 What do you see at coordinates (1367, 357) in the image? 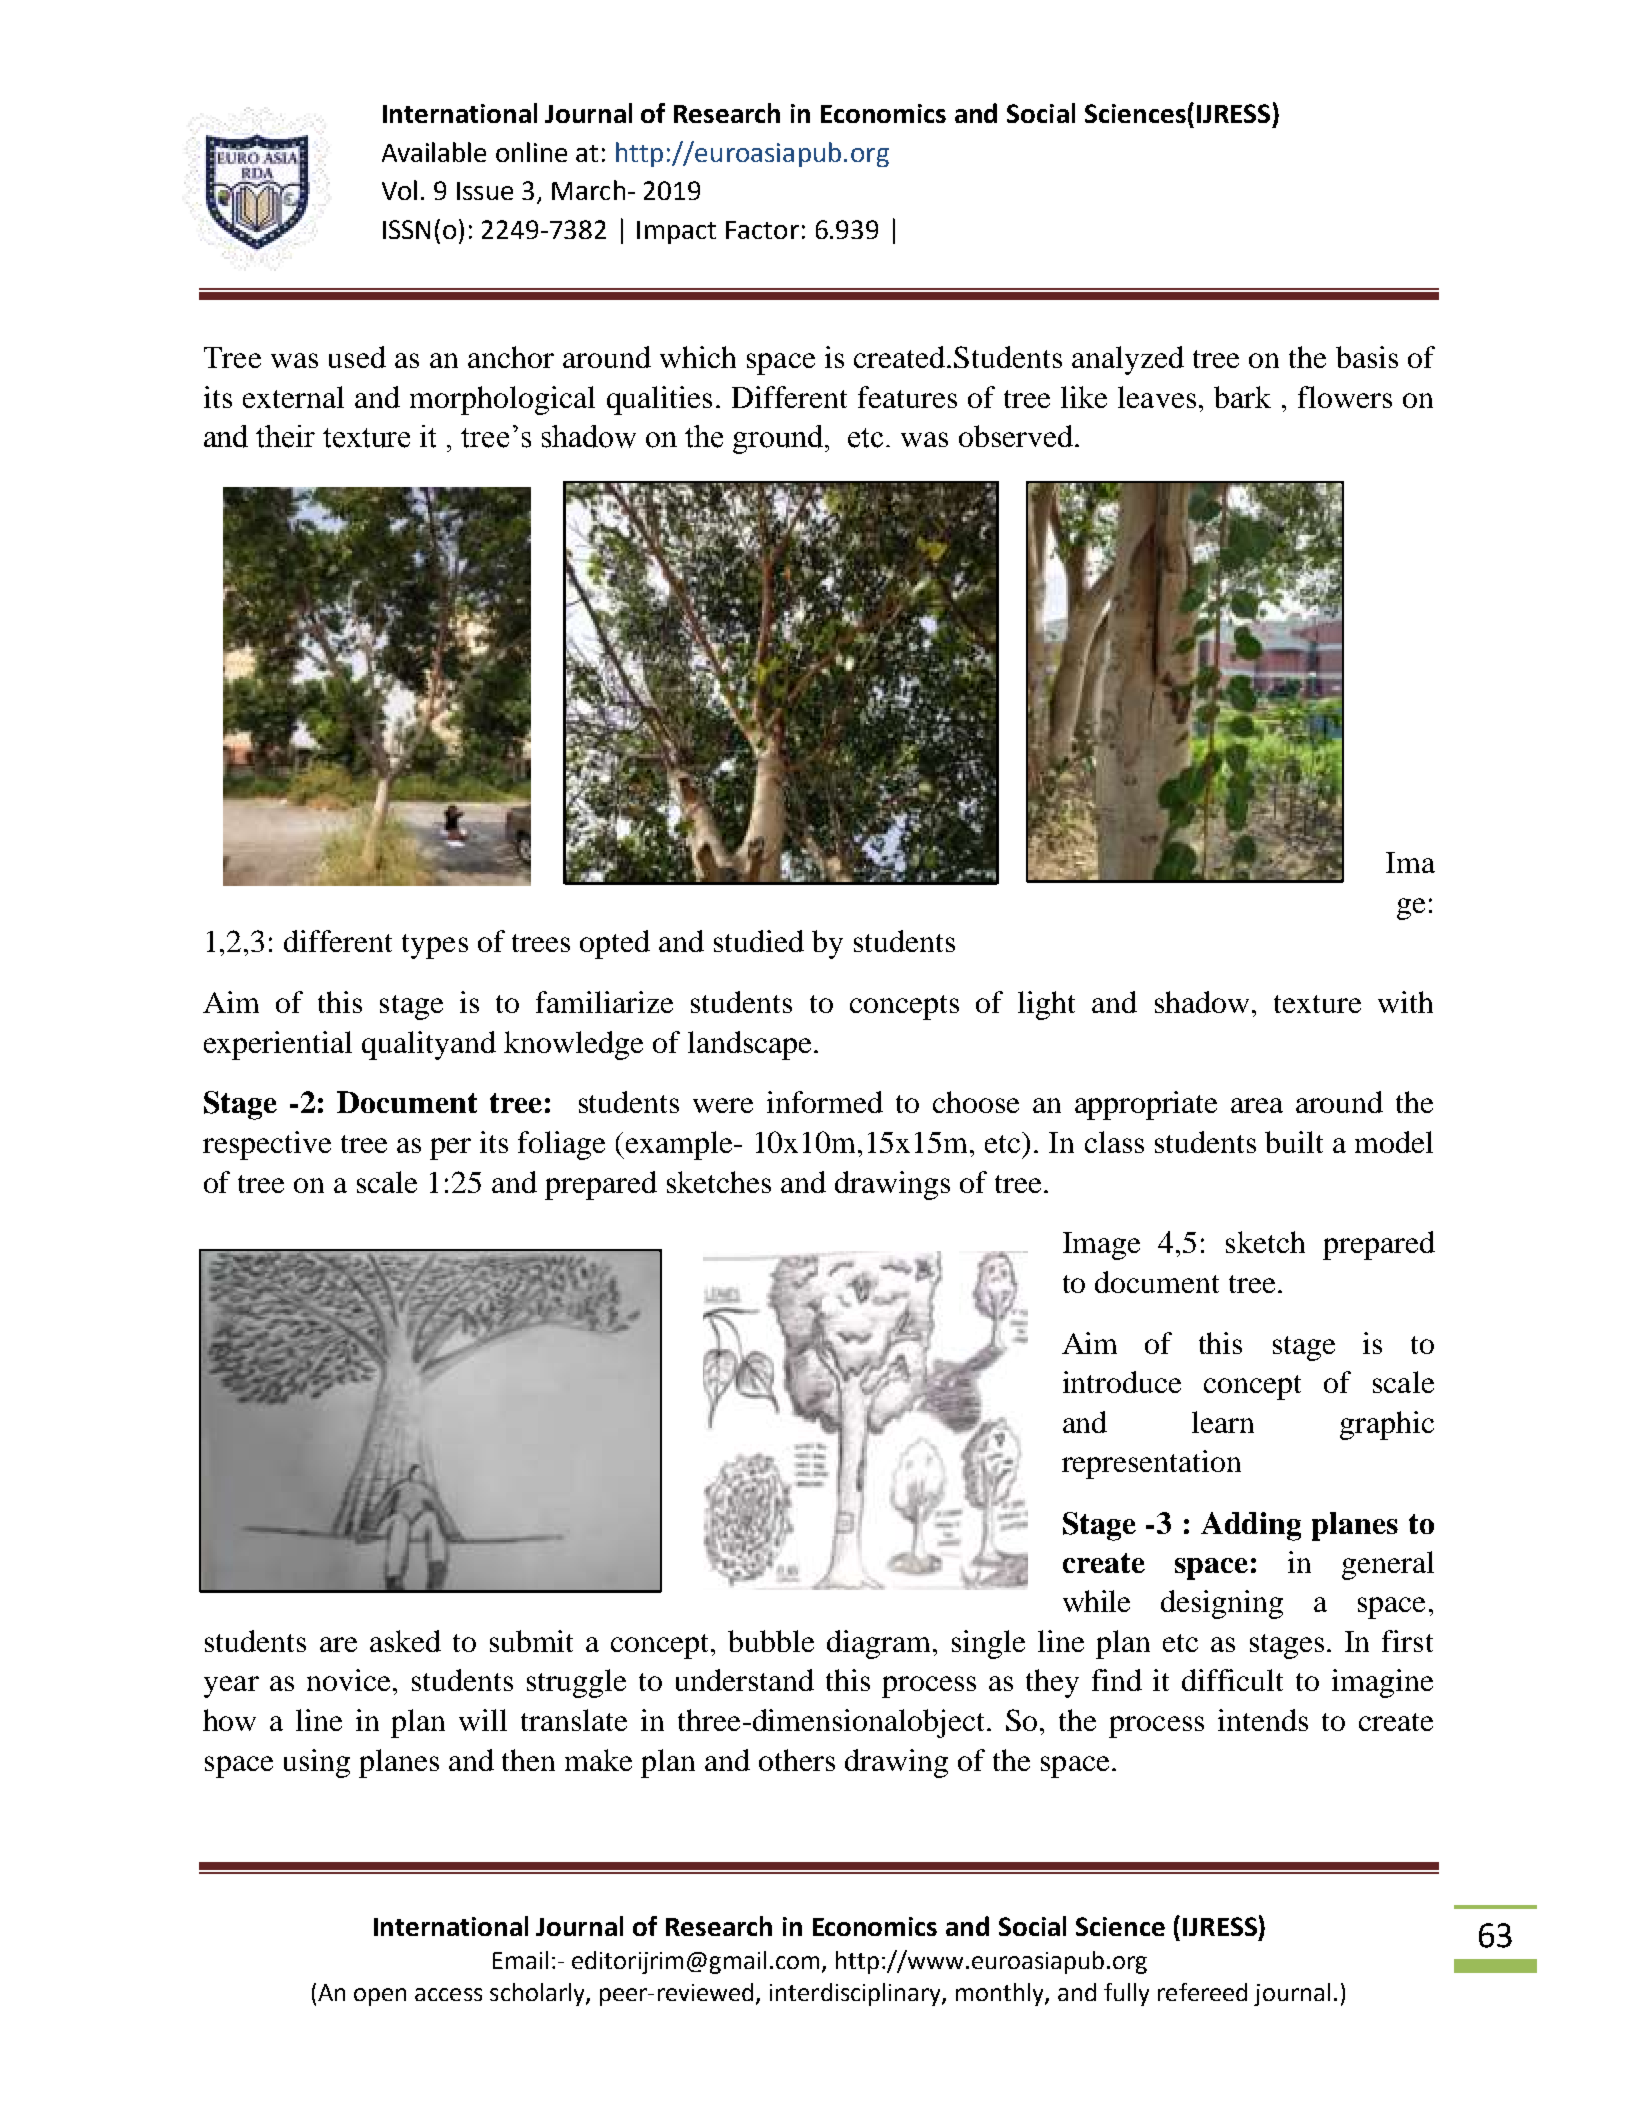
I see `basis` at bounding box center [1367, 357].
